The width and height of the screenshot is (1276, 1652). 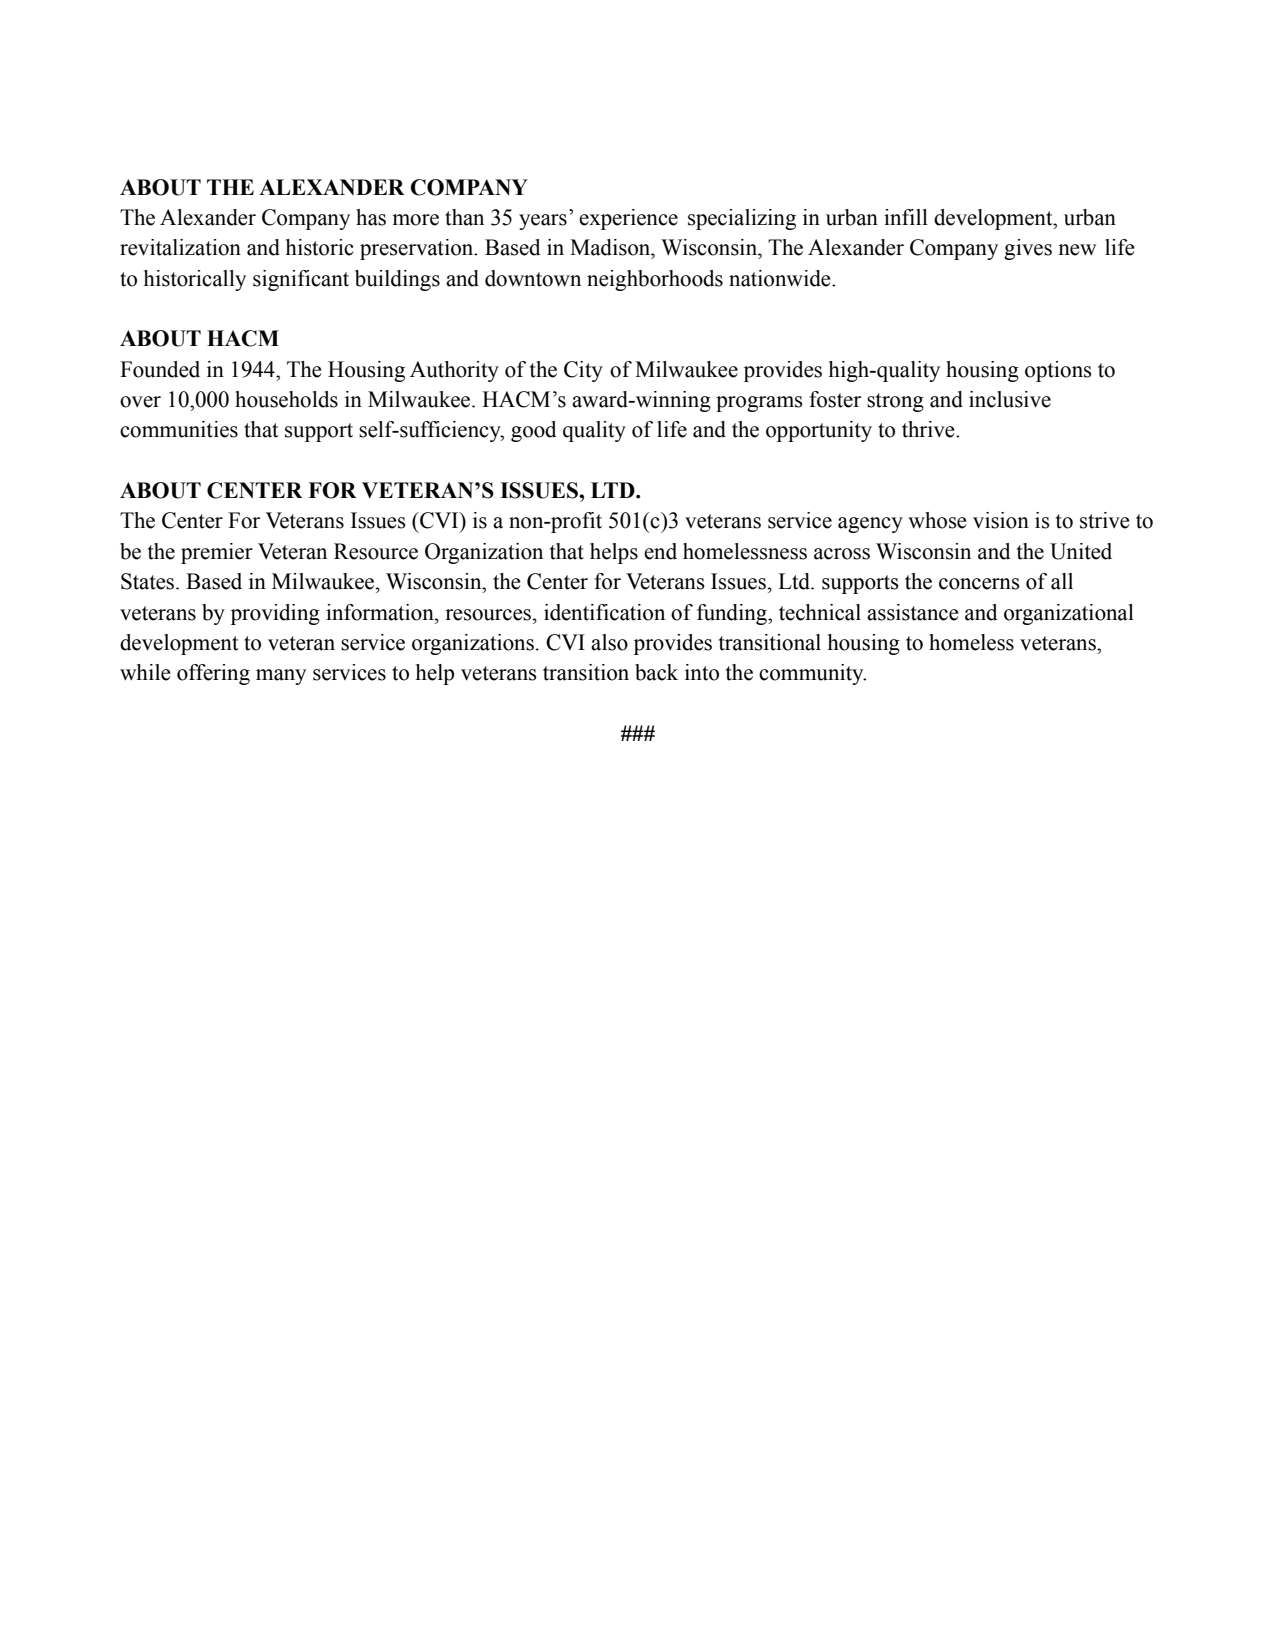 What do you see at coordinates (1028, 249) in the screenshot?
I see `gives` at bounding box center [1028, 249].
